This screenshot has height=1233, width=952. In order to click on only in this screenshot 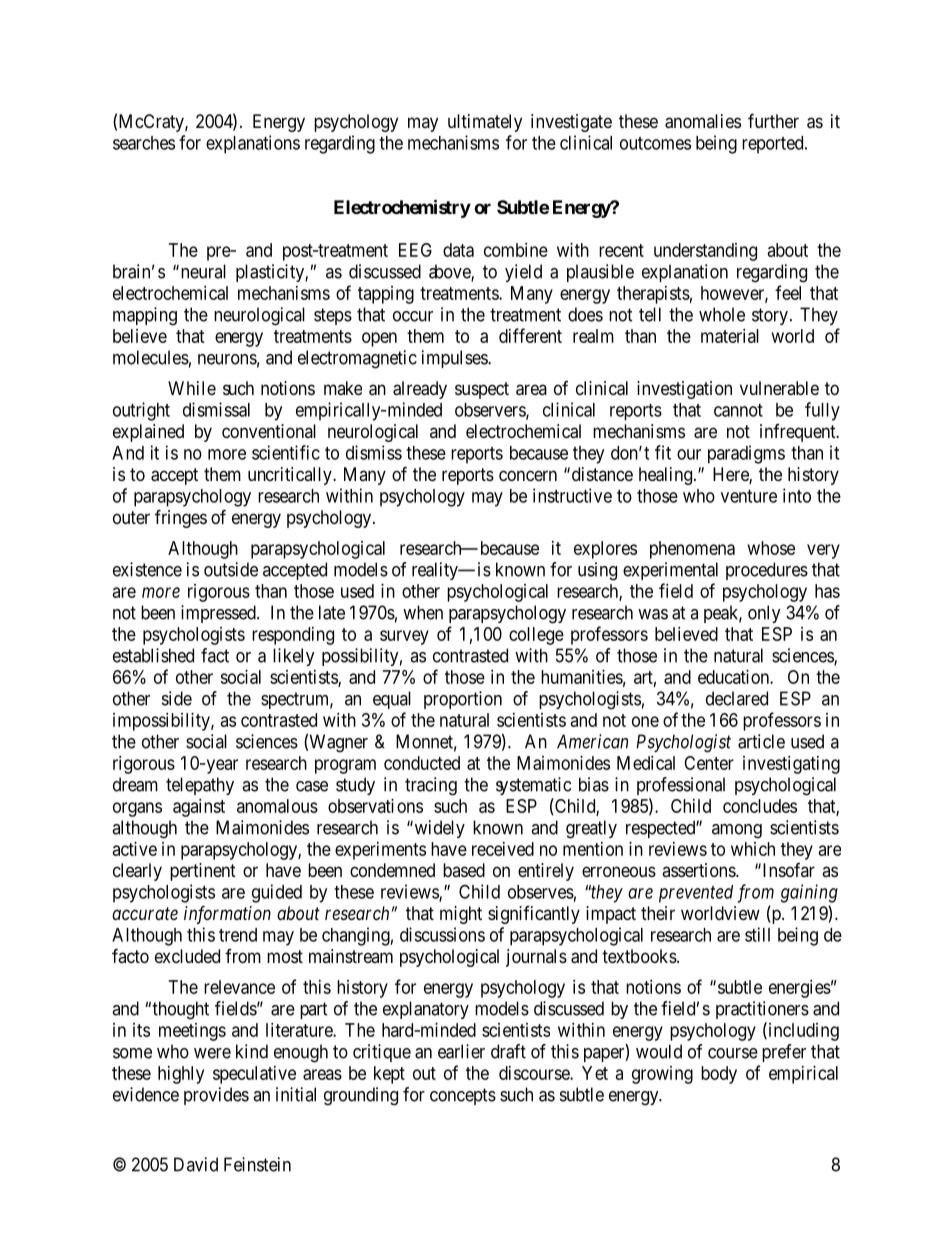, I will do `click(764, 614)`.
